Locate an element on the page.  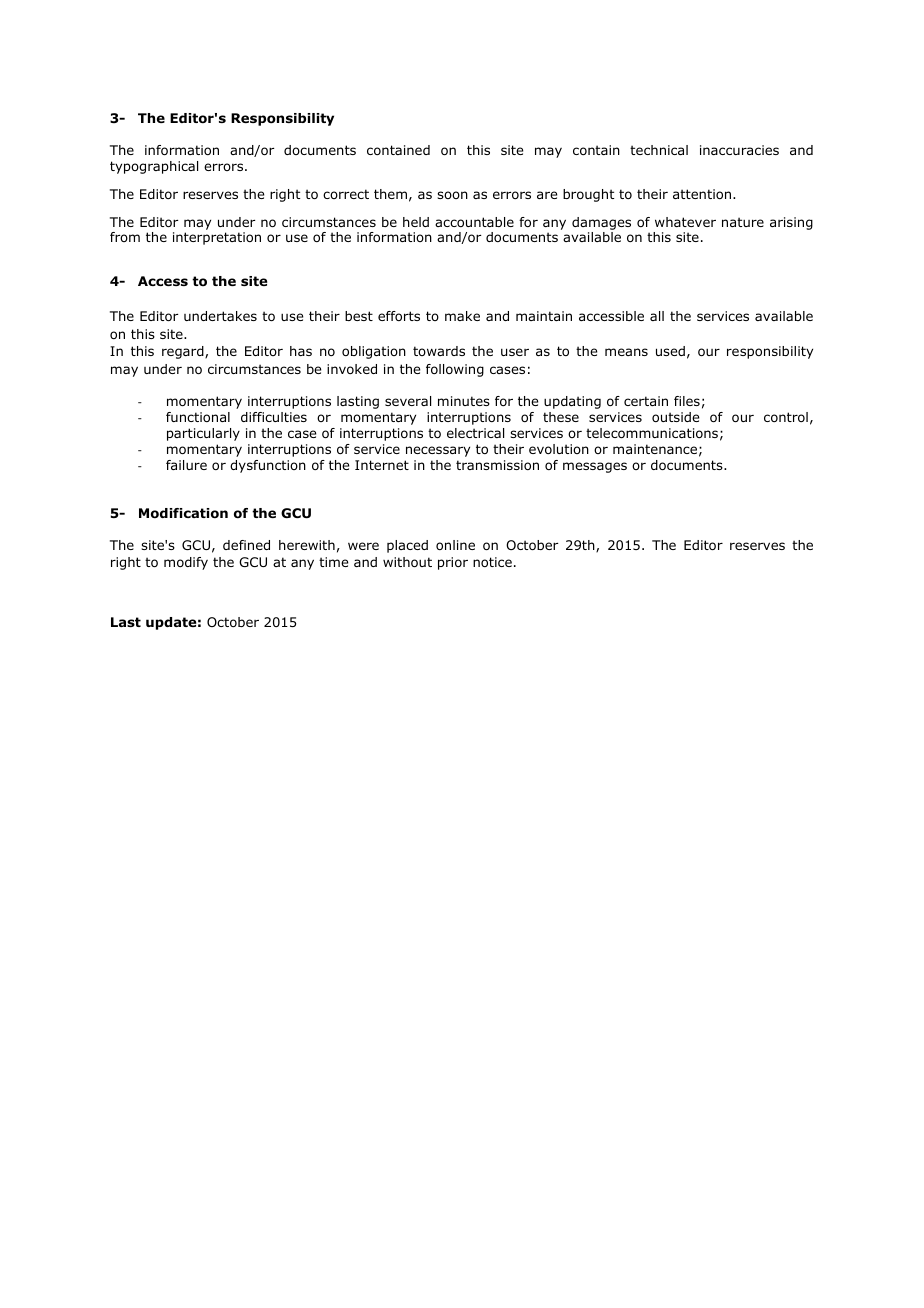
typographical is located at coordinates (154, 167).
